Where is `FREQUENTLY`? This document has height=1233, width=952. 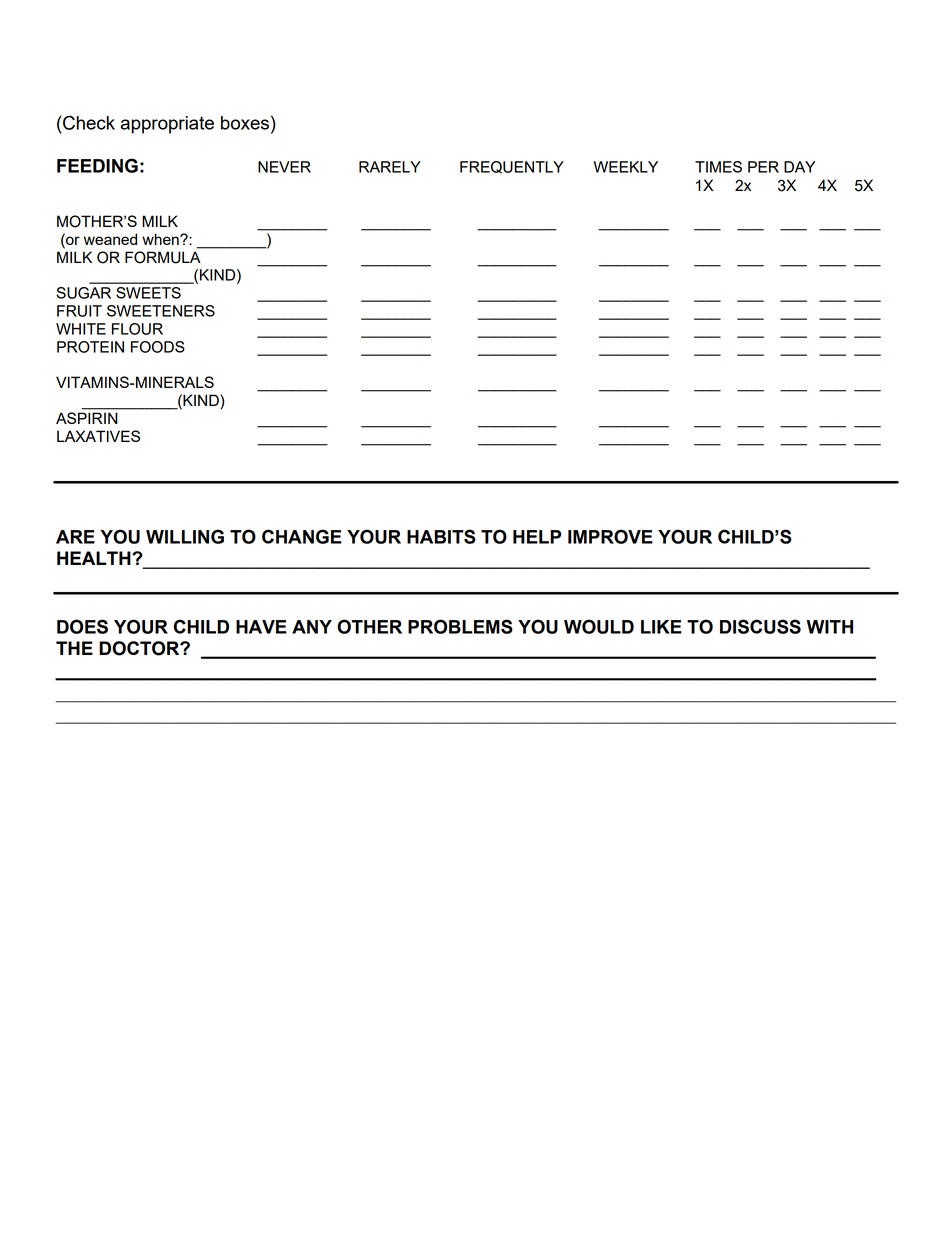 FREQUENTLY is located at coordinates (512, 167).
